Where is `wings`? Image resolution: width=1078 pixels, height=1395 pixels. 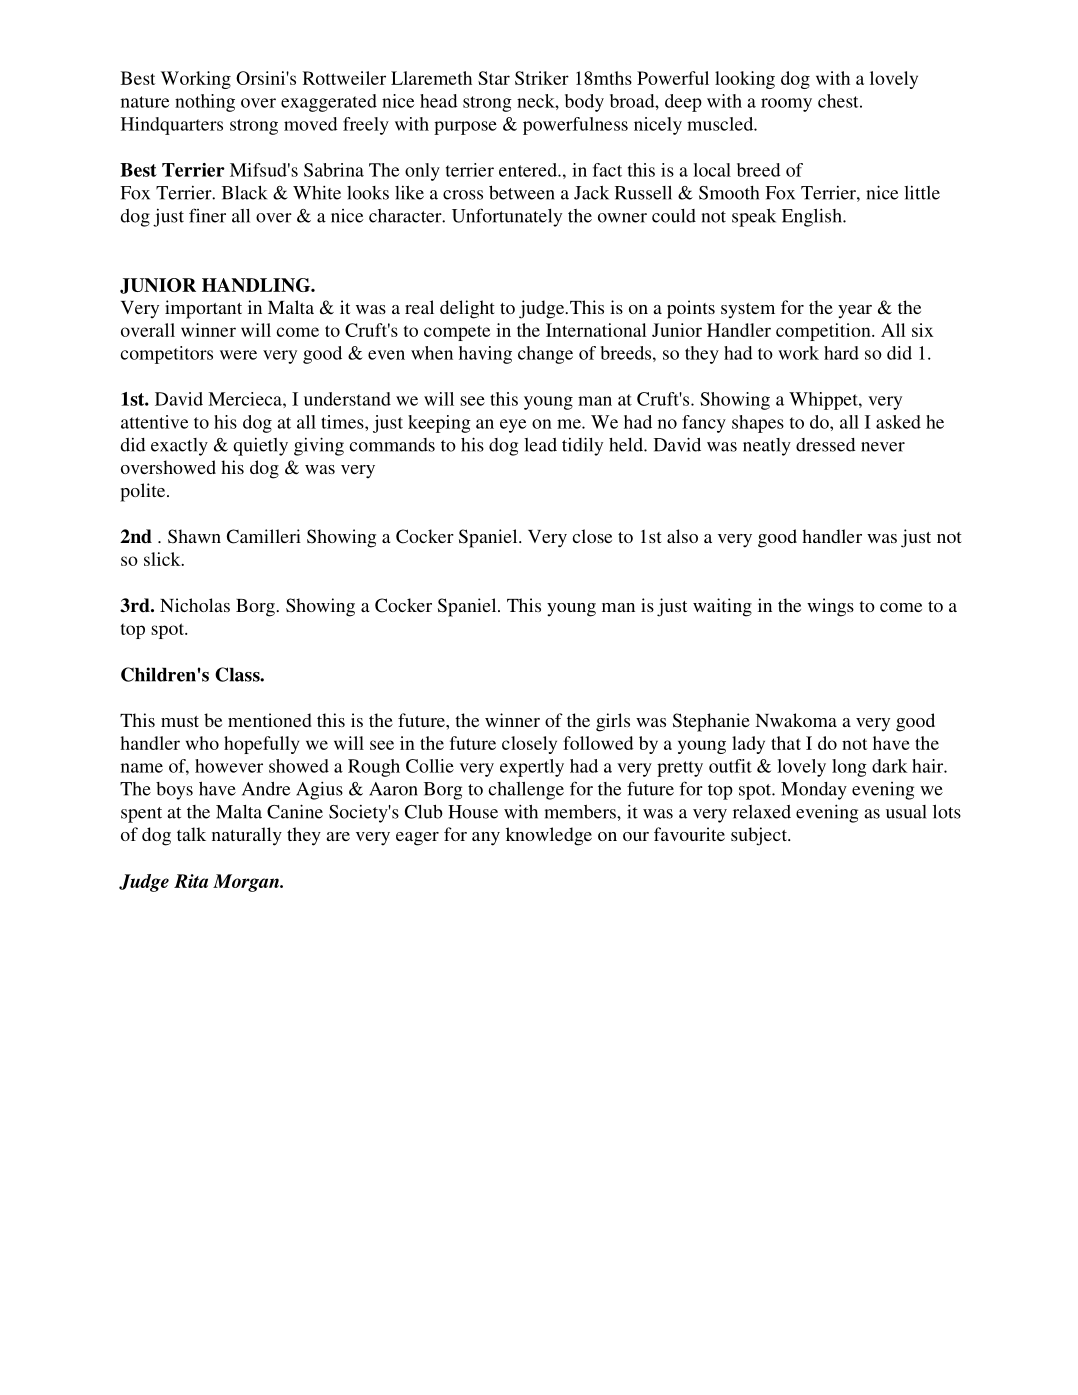
wings is located at coordinates (830, 607).
